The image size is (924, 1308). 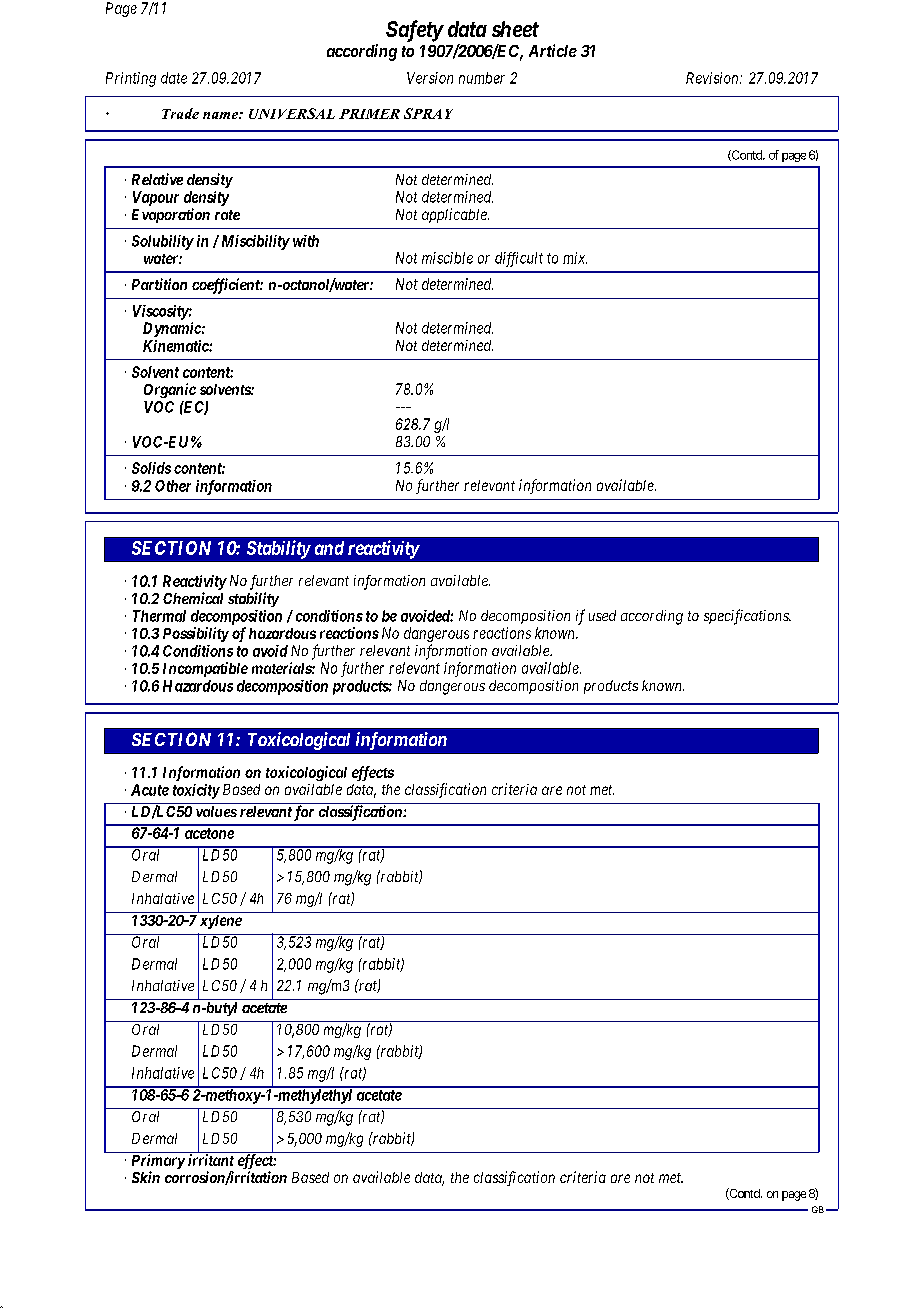 I want to click on acetone, so click(x=209, y=833).
